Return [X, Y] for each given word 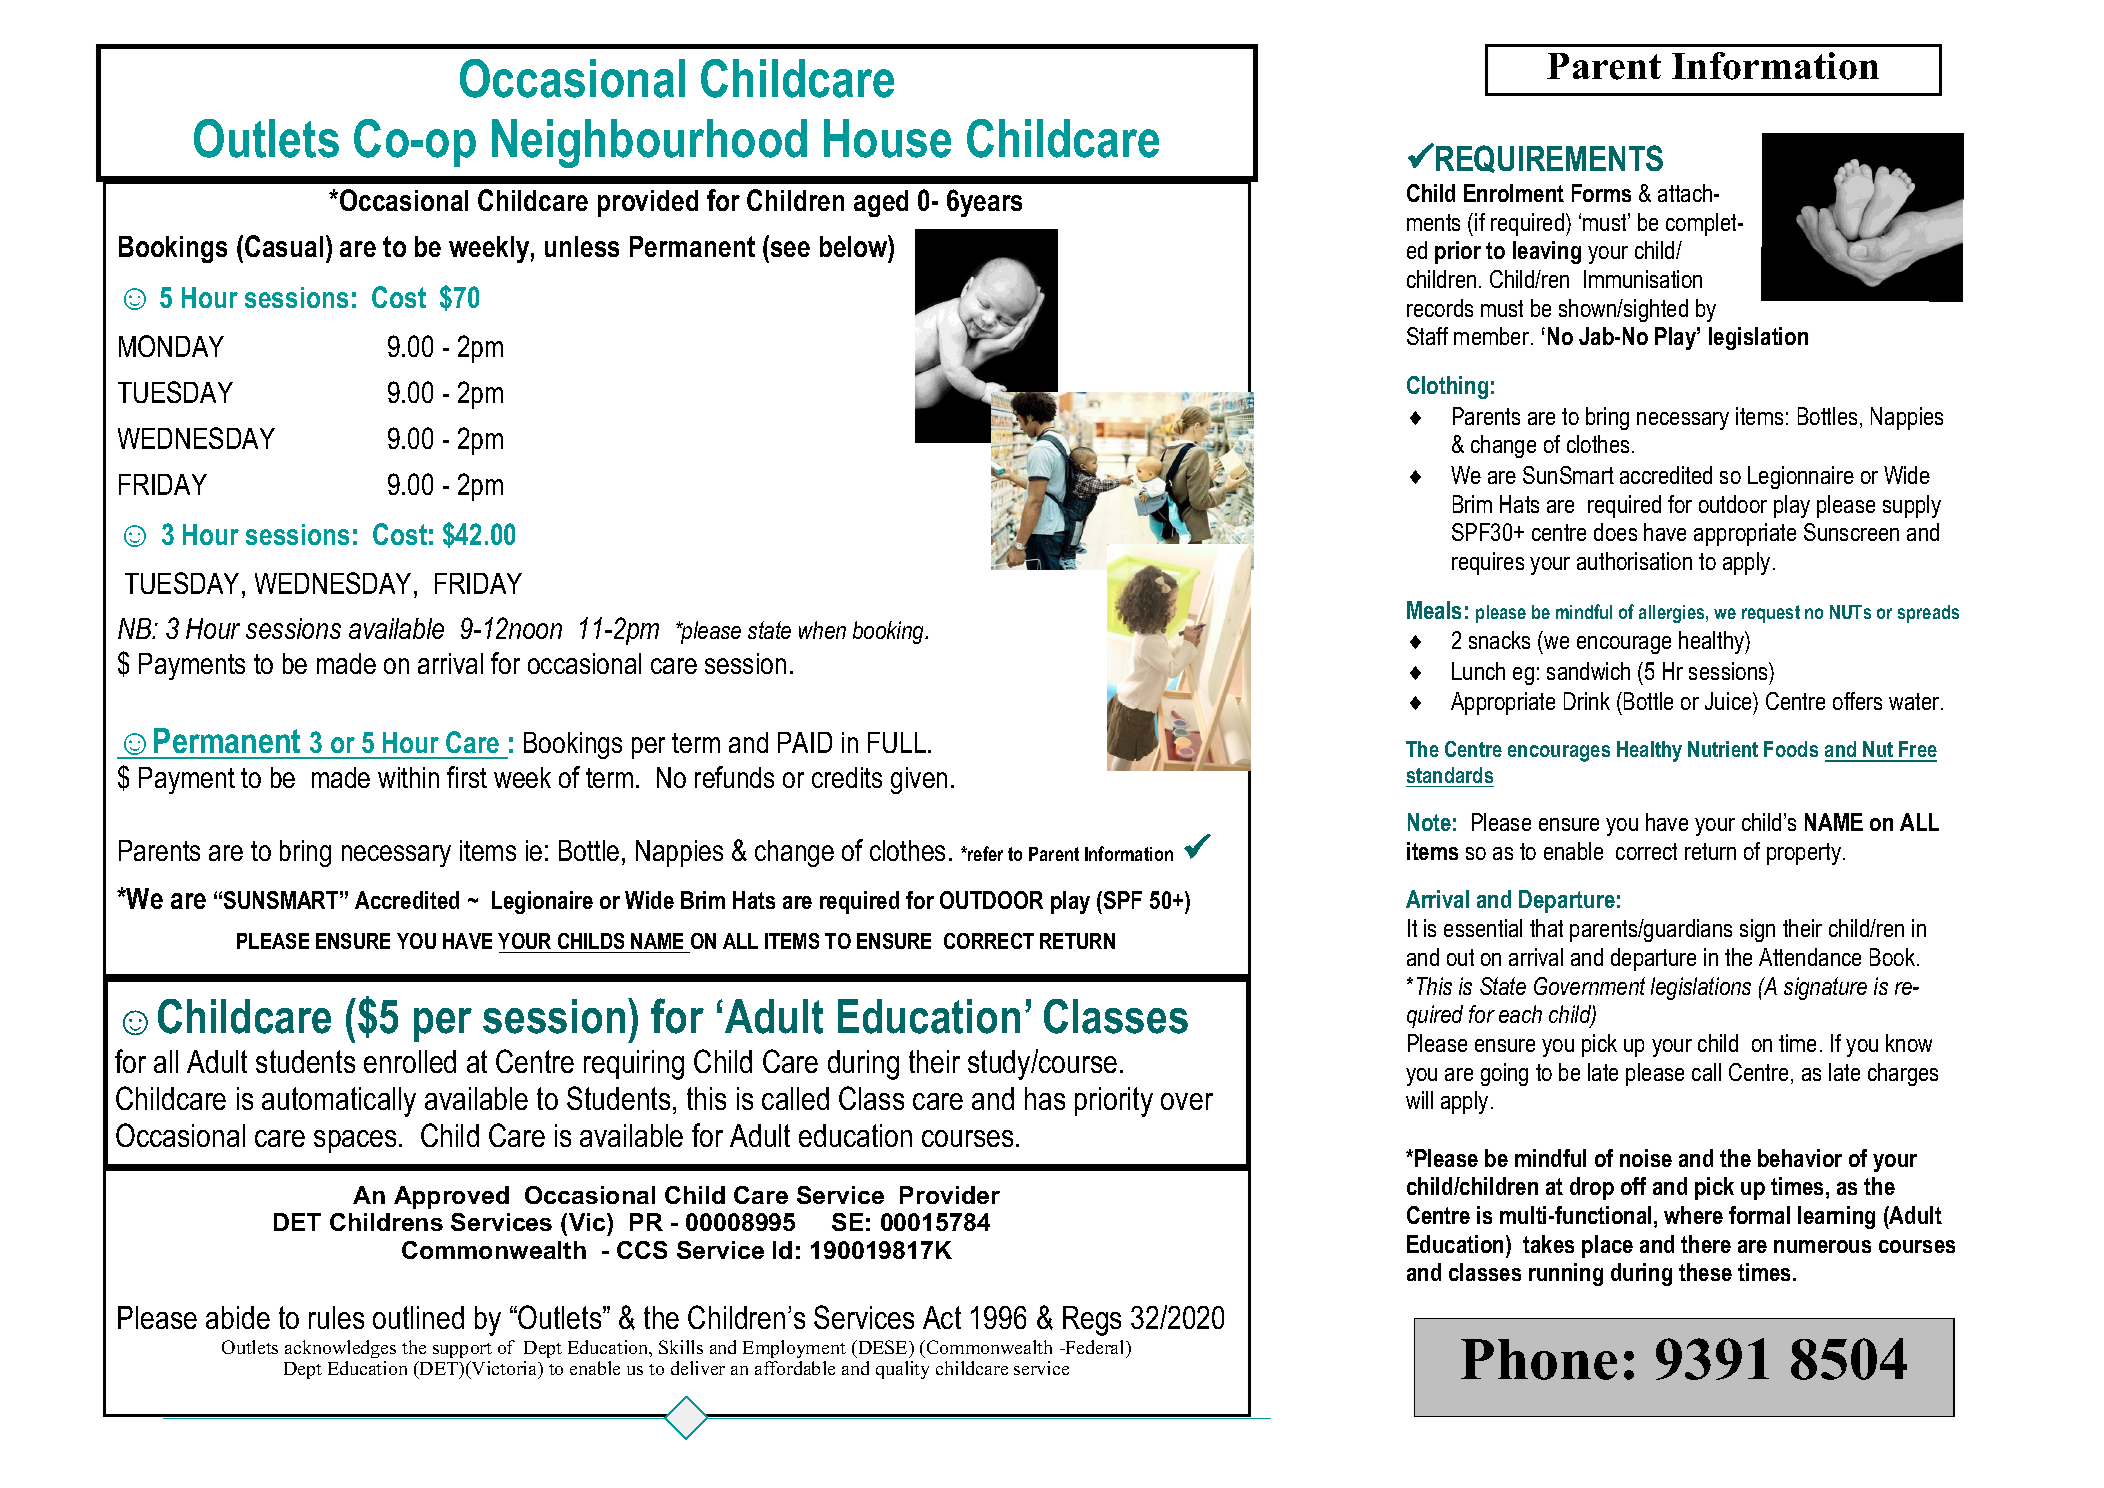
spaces [355, 1141]
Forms [1601, 193]
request [1771, 614]
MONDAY [171, 346]
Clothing [1447, 387]
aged [881, 203]
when [822, 630]
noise [1646, 1158]
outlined [418, 1317]
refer [984, 853]
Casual [284, 246]
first [467, 777]
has [1045, 1098]
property [1805, 854]
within [408, 777]
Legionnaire [1801, 477]
